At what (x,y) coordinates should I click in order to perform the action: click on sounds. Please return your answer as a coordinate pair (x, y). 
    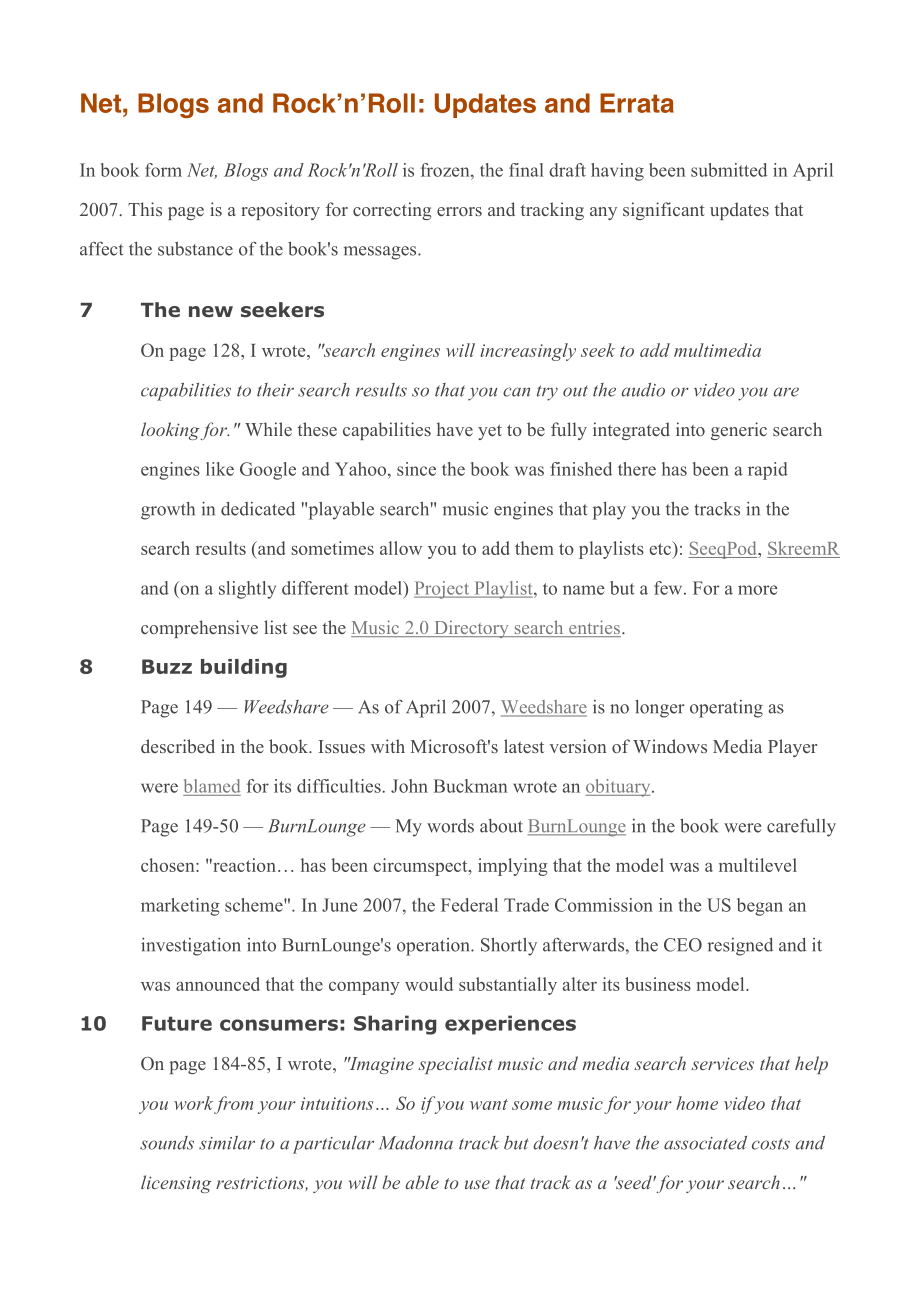
    Looking at the image, I should click on (167, 1143).
